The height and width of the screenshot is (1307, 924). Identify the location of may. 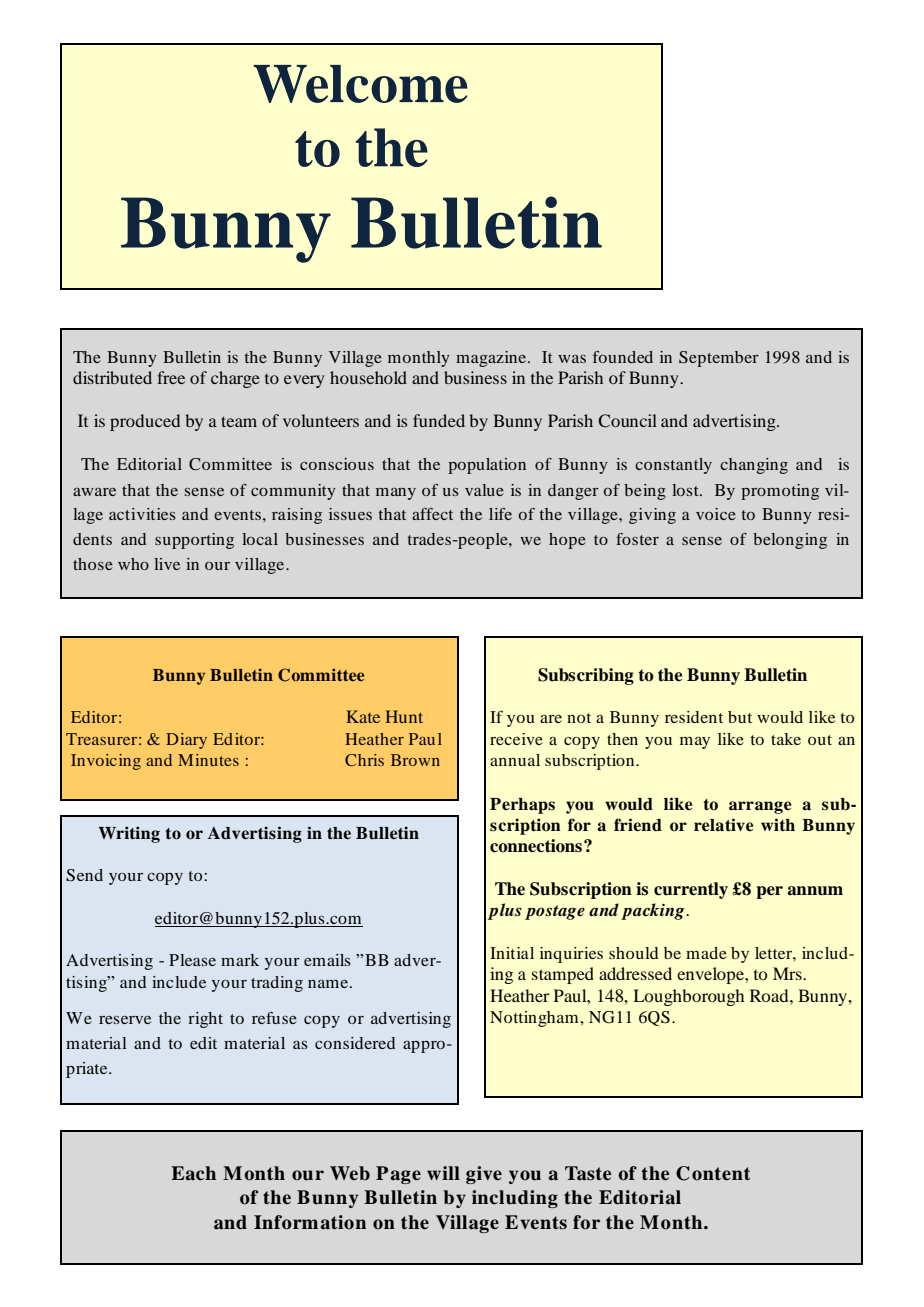
(695, 742).
